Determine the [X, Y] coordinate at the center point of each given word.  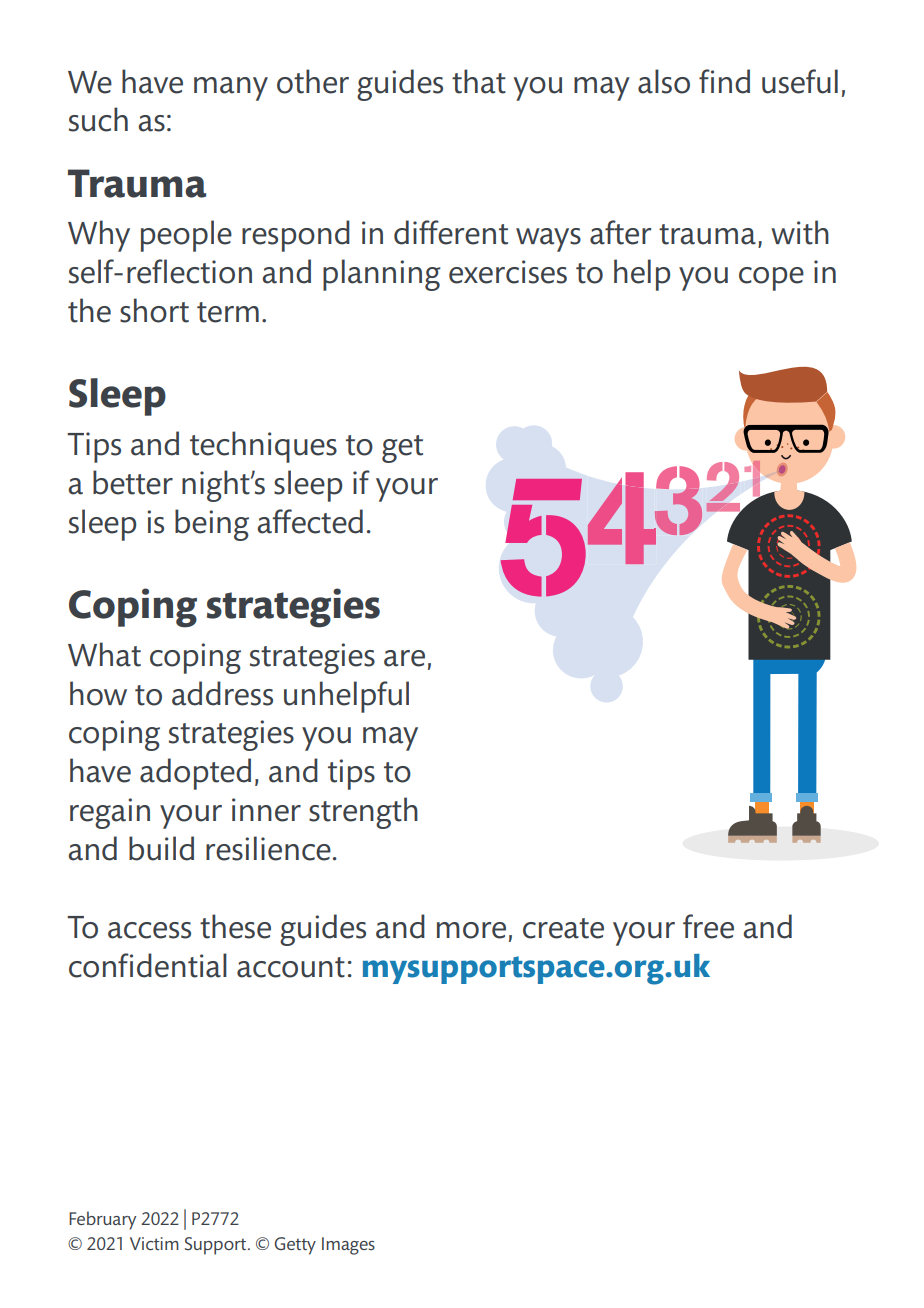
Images [348, 1246]
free [708, 926]
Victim [154, 1243]
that [479, 81]
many [231, 89]
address [222, 693]
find [724, 81]
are [404, 658]
